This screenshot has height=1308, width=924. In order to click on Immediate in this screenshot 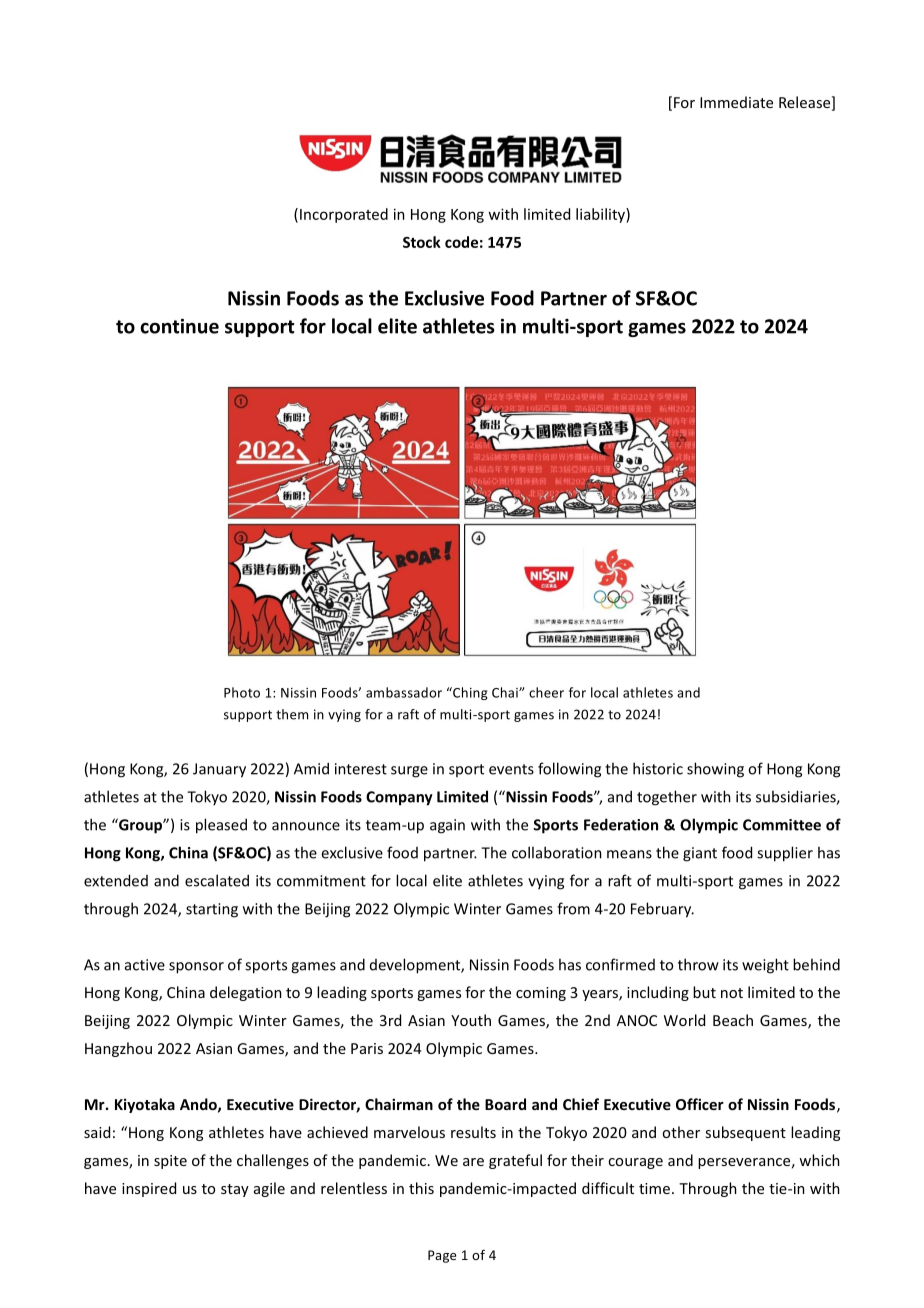, I will do `click(736, 102)`.
